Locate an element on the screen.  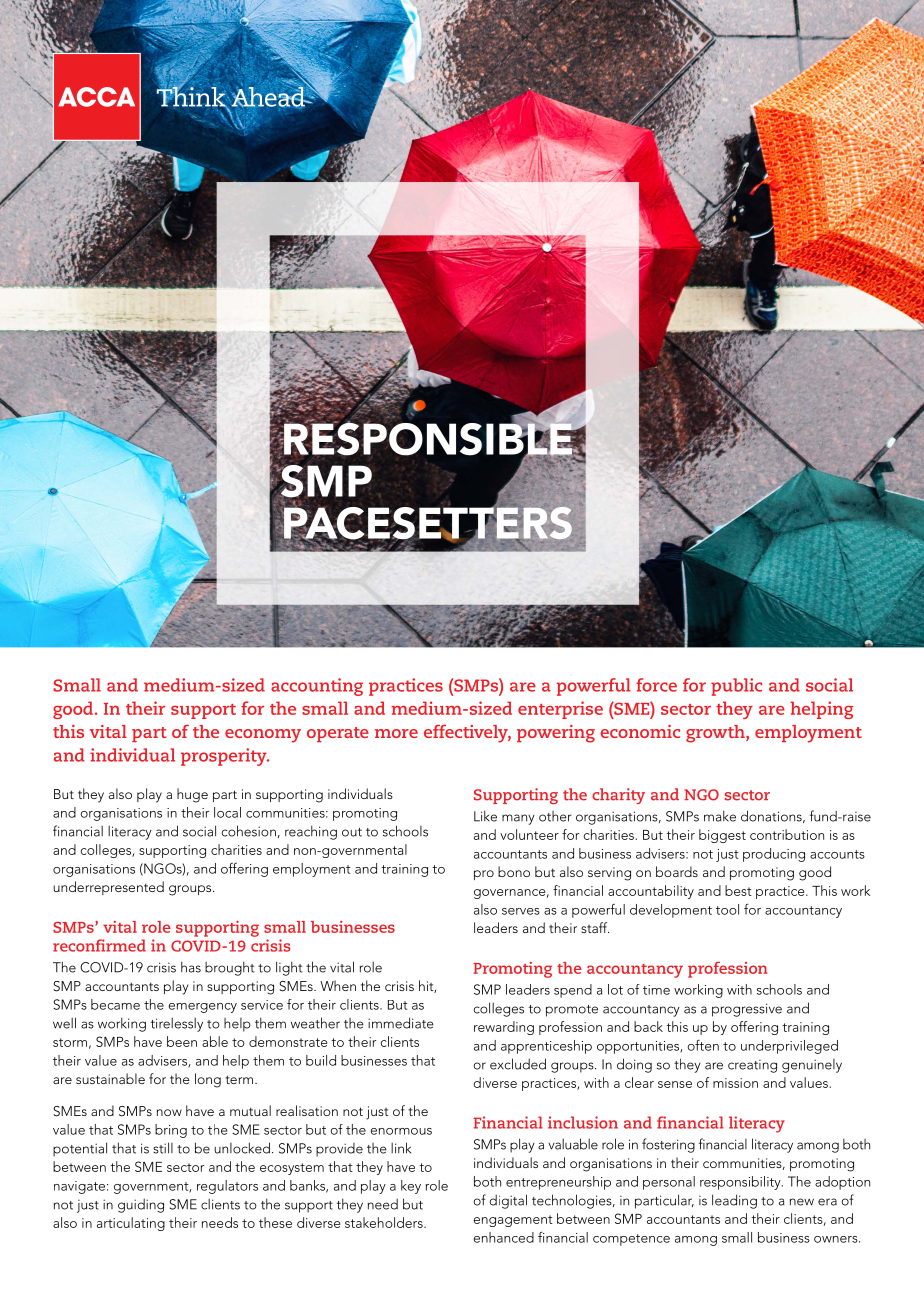
more is located at coordinates (396, 733).
